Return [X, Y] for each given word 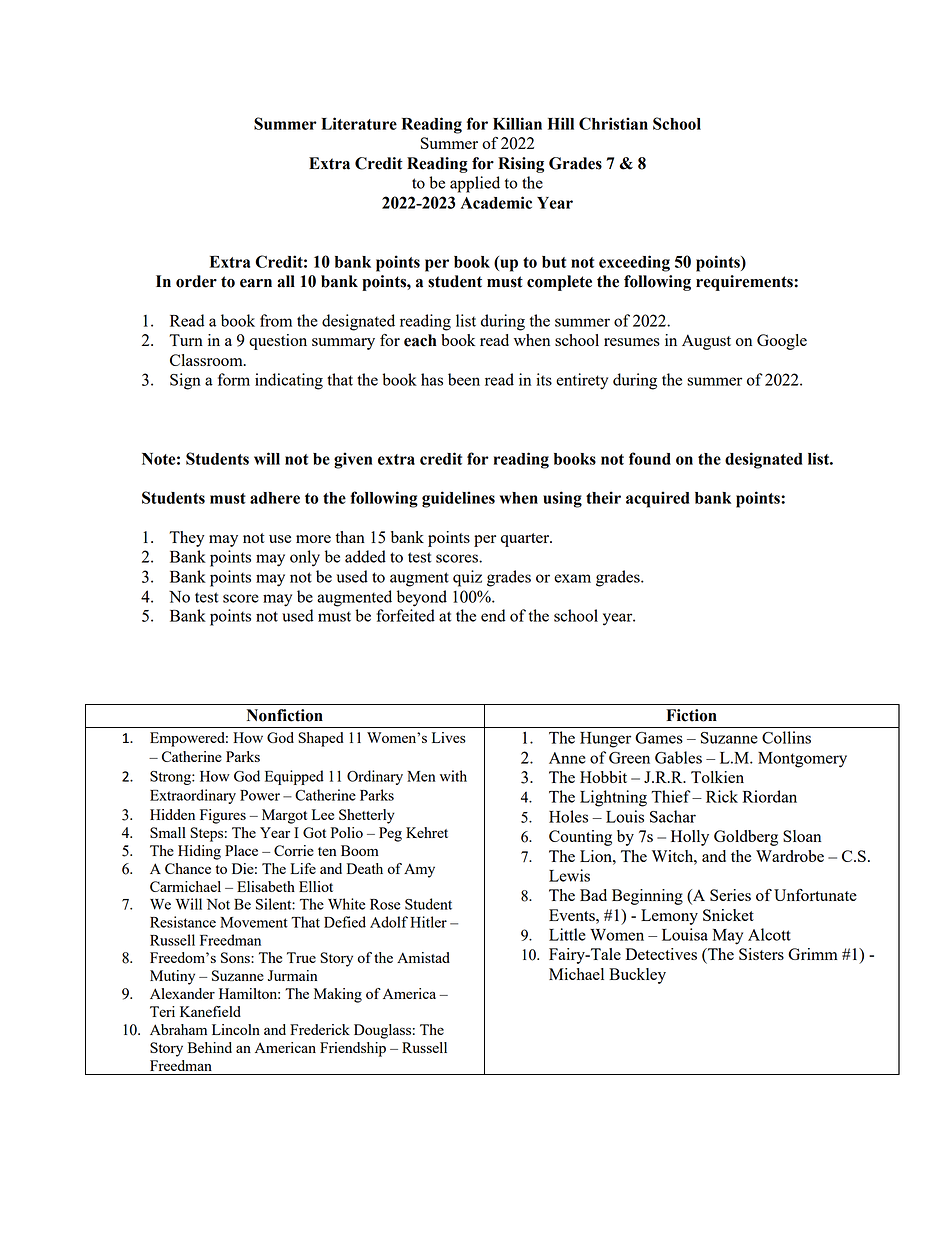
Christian [613, 123]
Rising [521, 165]
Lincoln [236, 1029]
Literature [359, 123]
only [305, 558]
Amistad [423, 957]
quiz [467, 578]
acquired [658, 499]
